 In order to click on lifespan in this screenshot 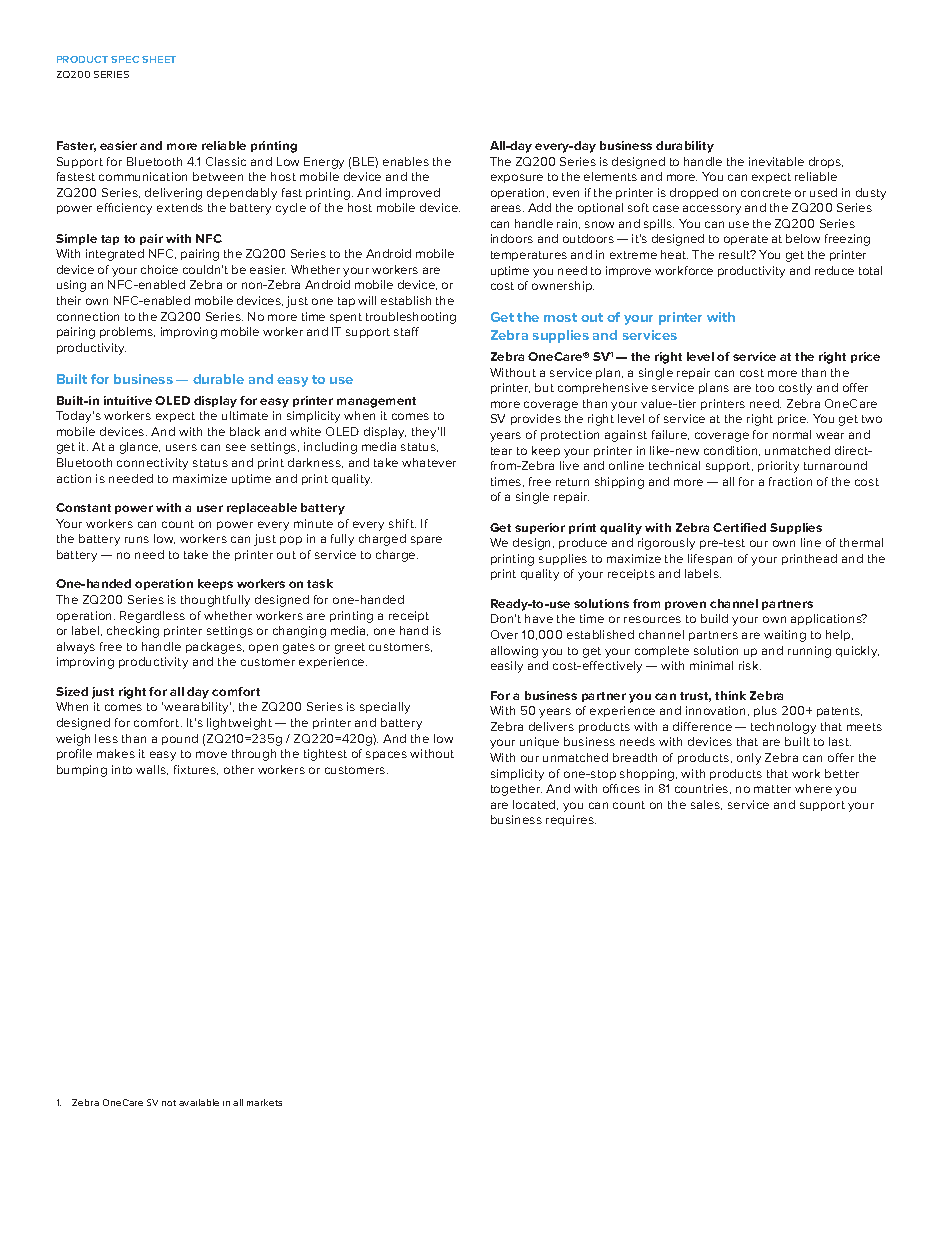, I will do `click(710, 559)`.
